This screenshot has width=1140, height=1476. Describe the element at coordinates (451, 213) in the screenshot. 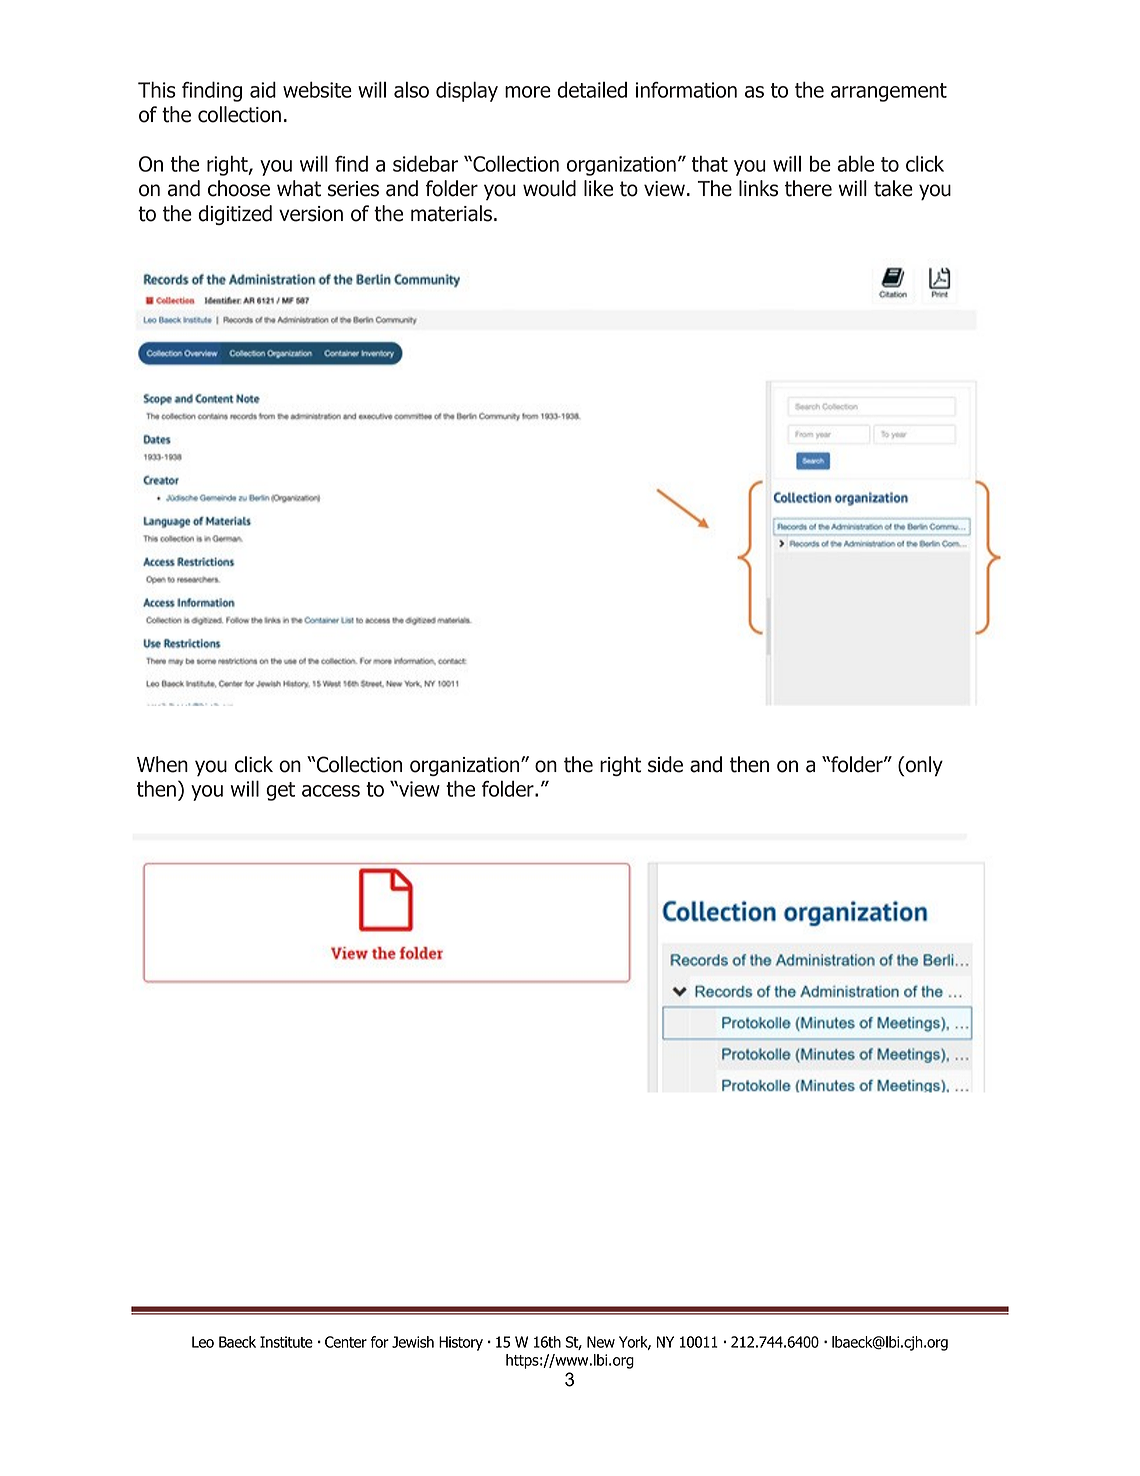

I see `materials` at that location.
